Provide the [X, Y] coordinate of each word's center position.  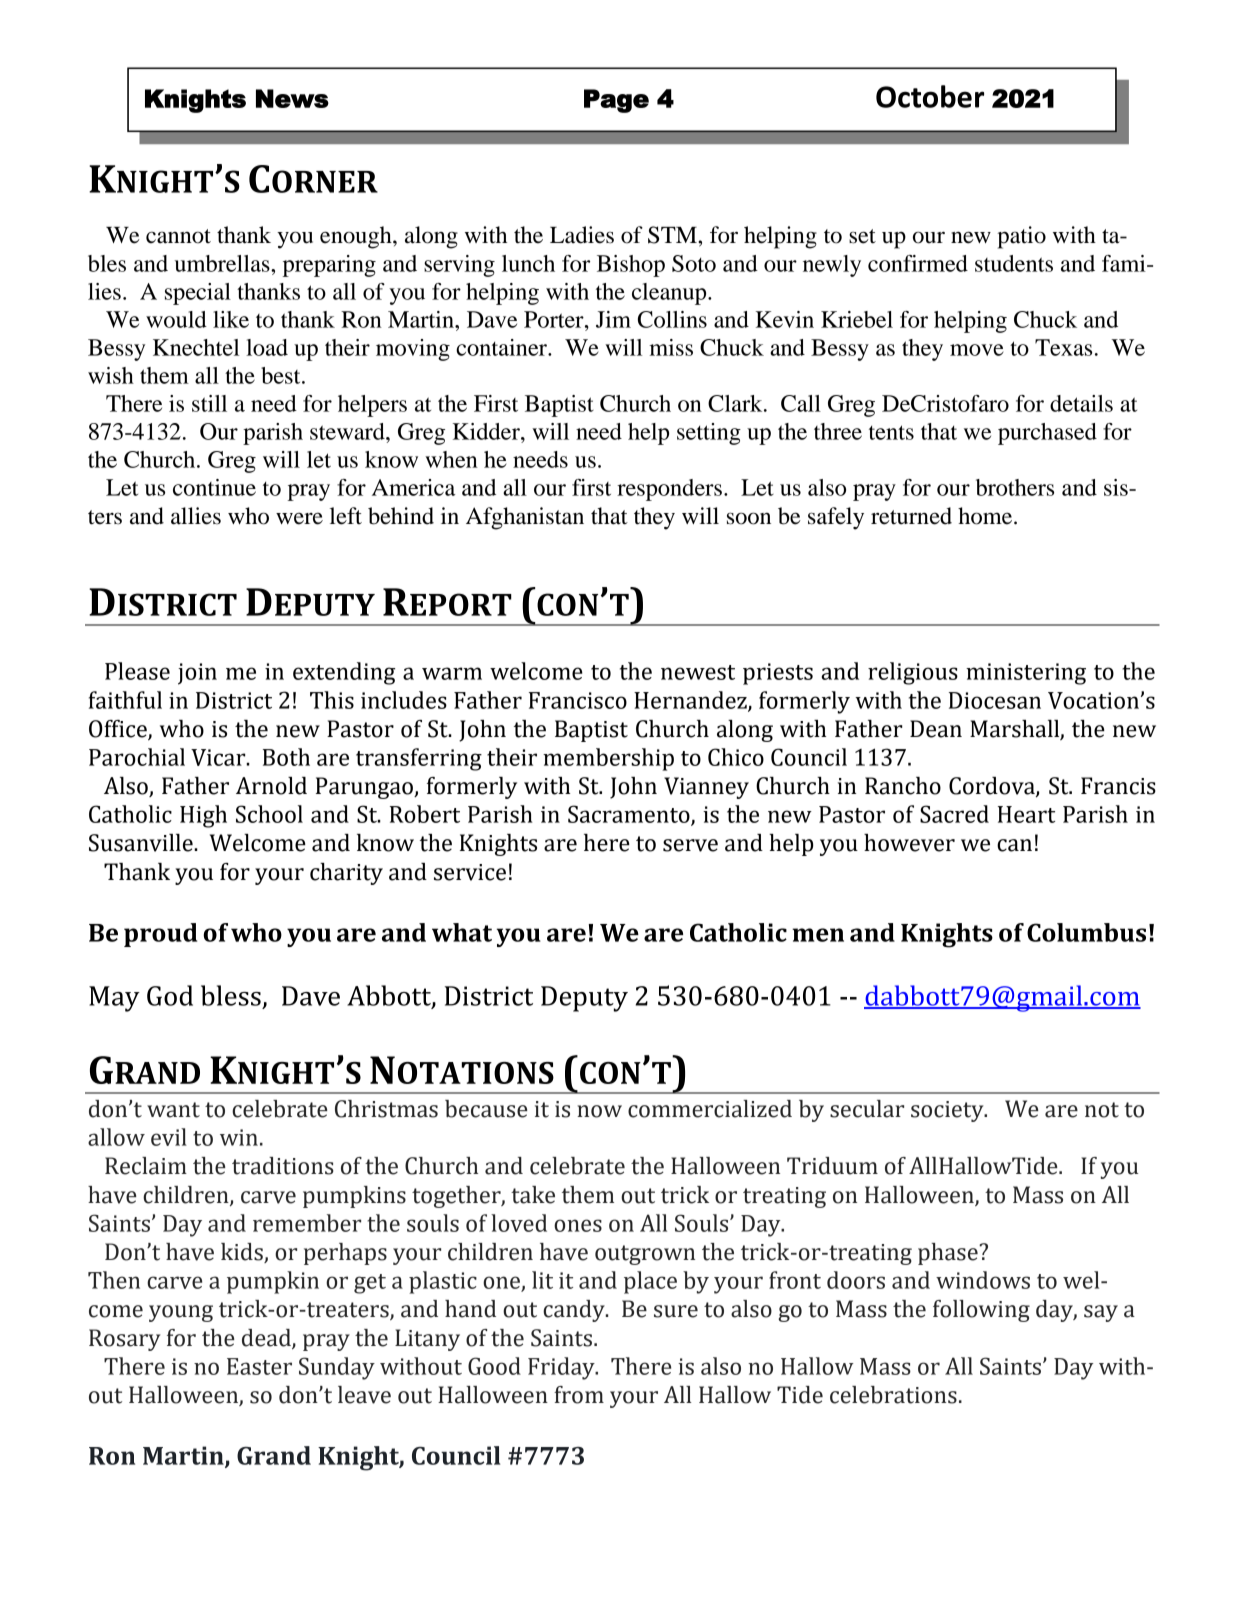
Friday [562, 1368]
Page [616, 101]
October [930, 96]
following [981, 1311]
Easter [259, 1366]
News [292, 98]
